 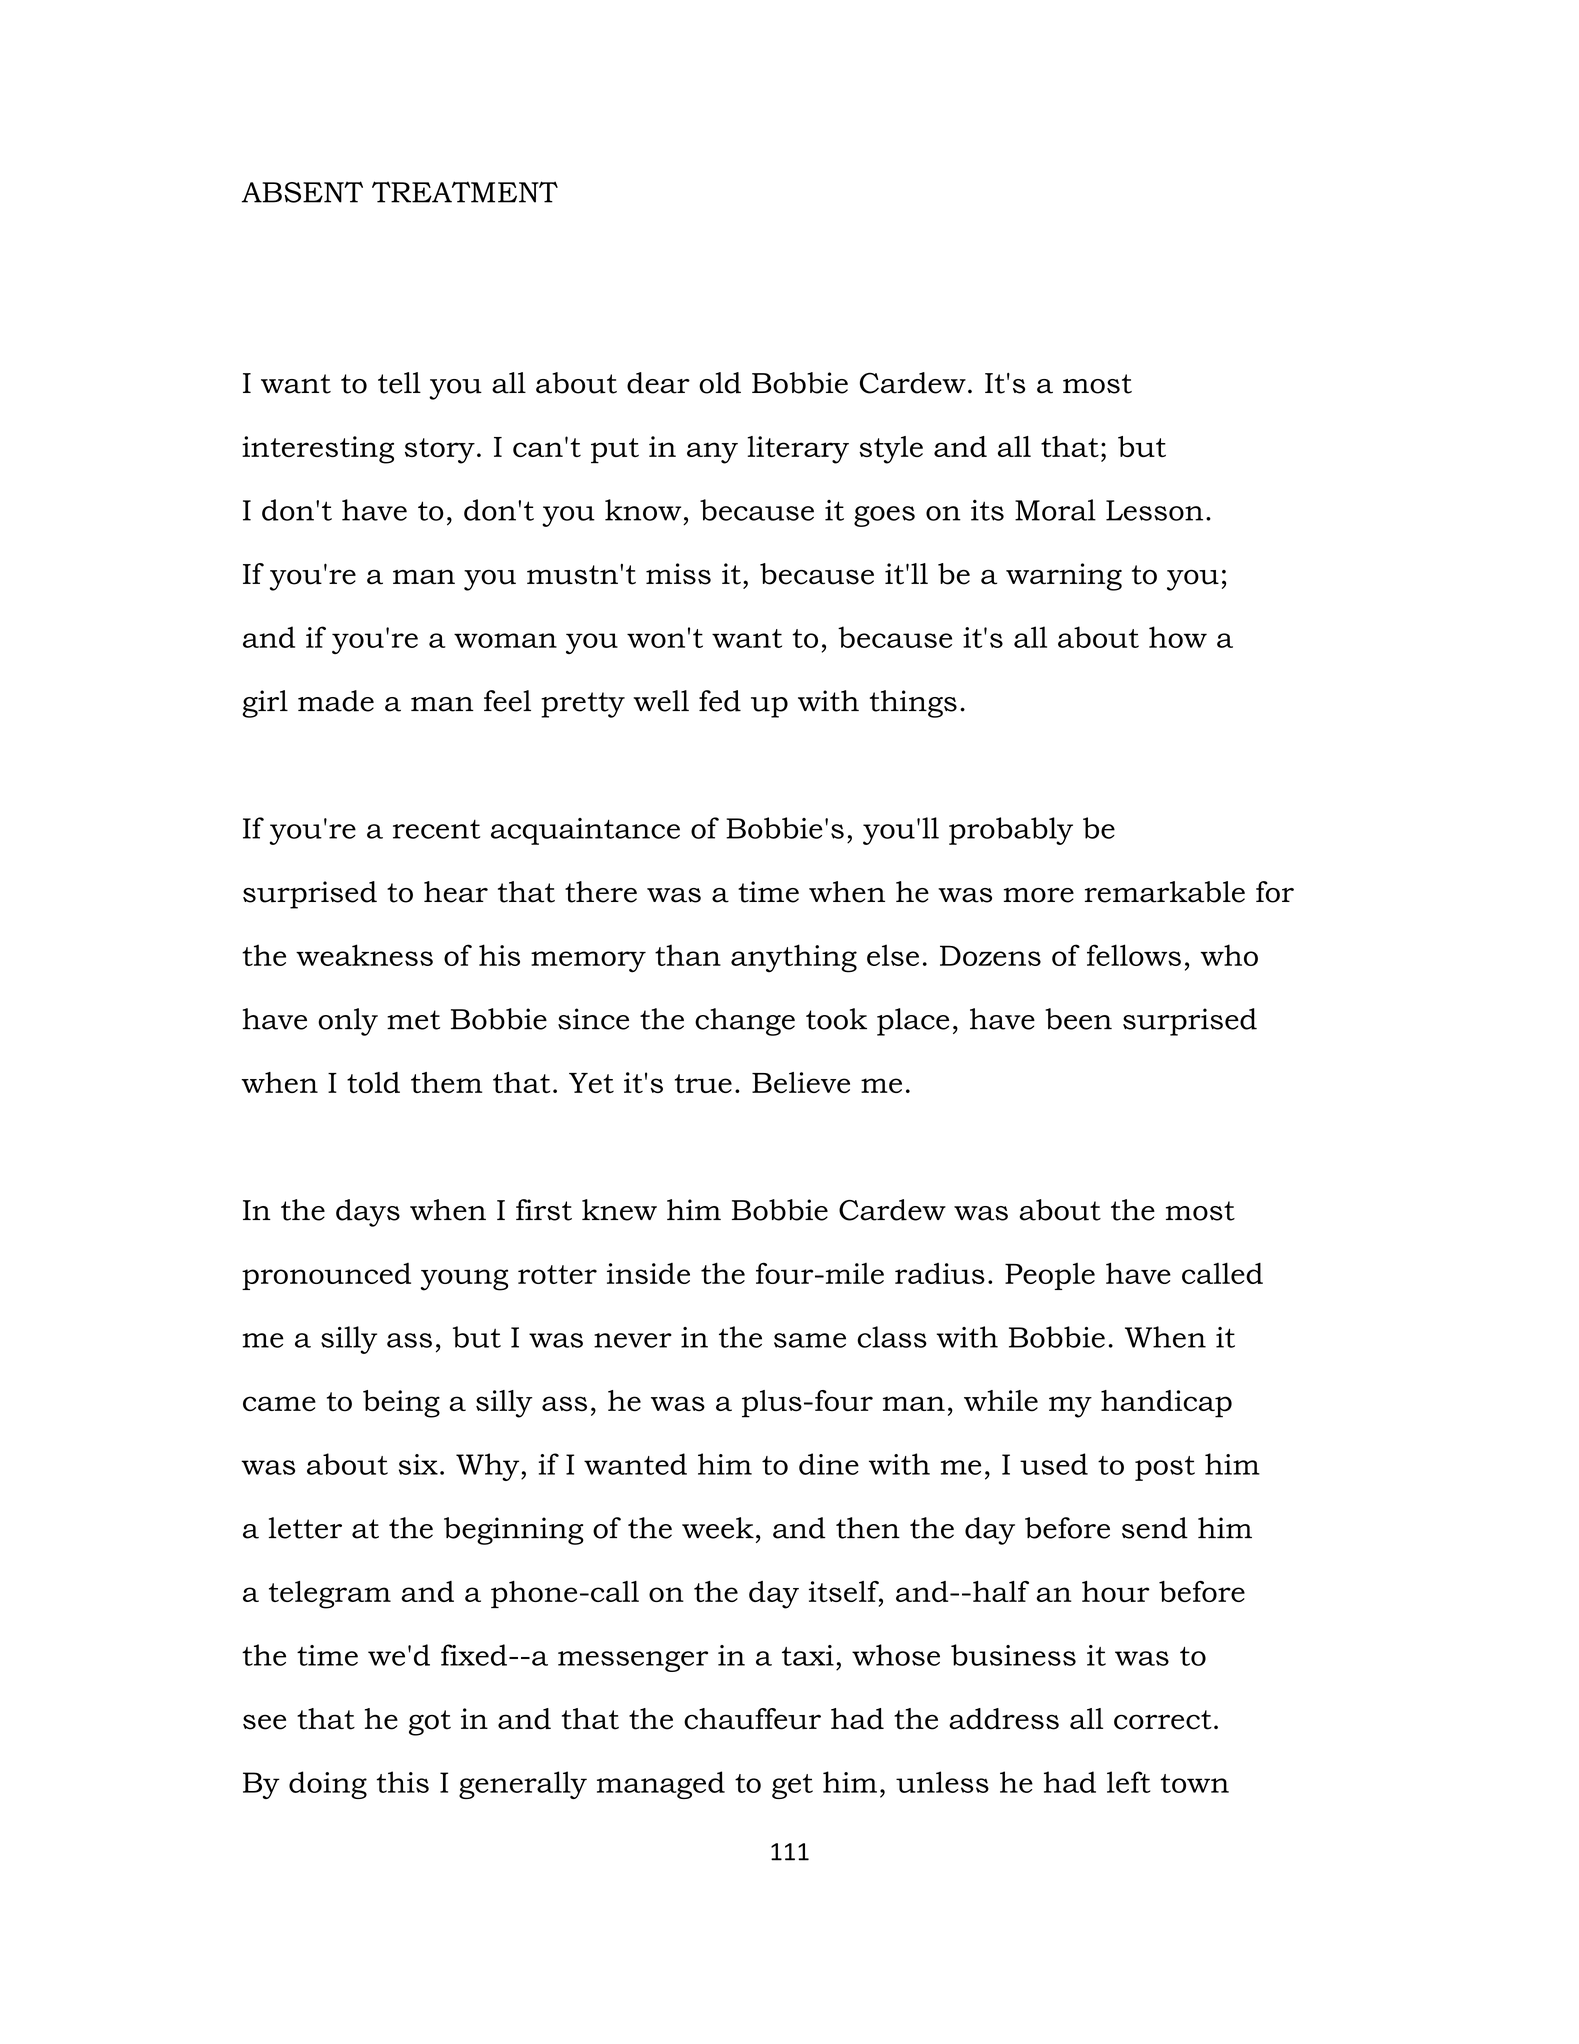 I want to click on dear, so click(x=658, y=383).
